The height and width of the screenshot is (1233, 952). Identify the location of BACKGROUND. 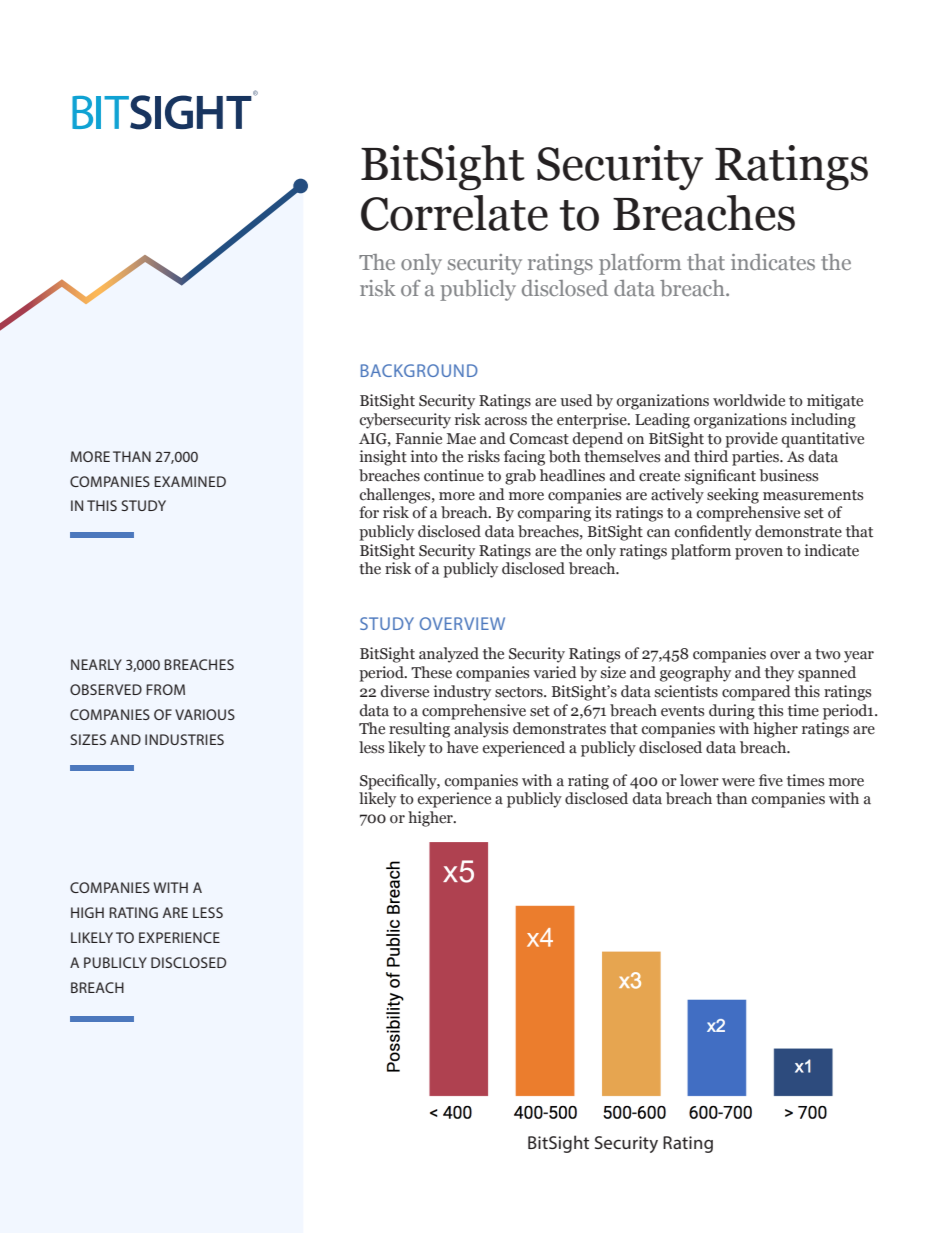
(419, 370).
